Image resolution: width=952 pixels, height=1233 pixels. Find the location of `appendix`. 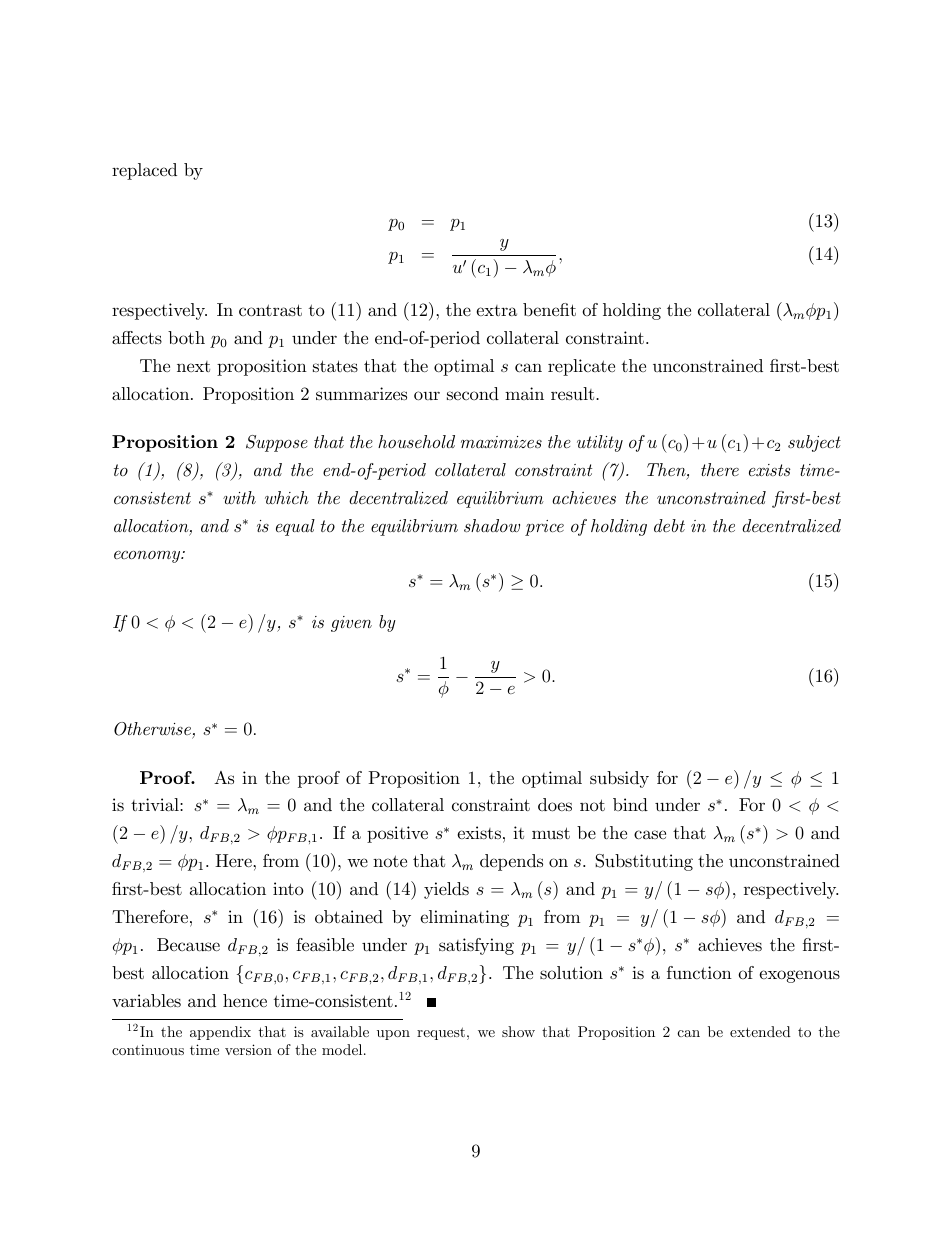

appendix is located at coordinates (220, 1033).
